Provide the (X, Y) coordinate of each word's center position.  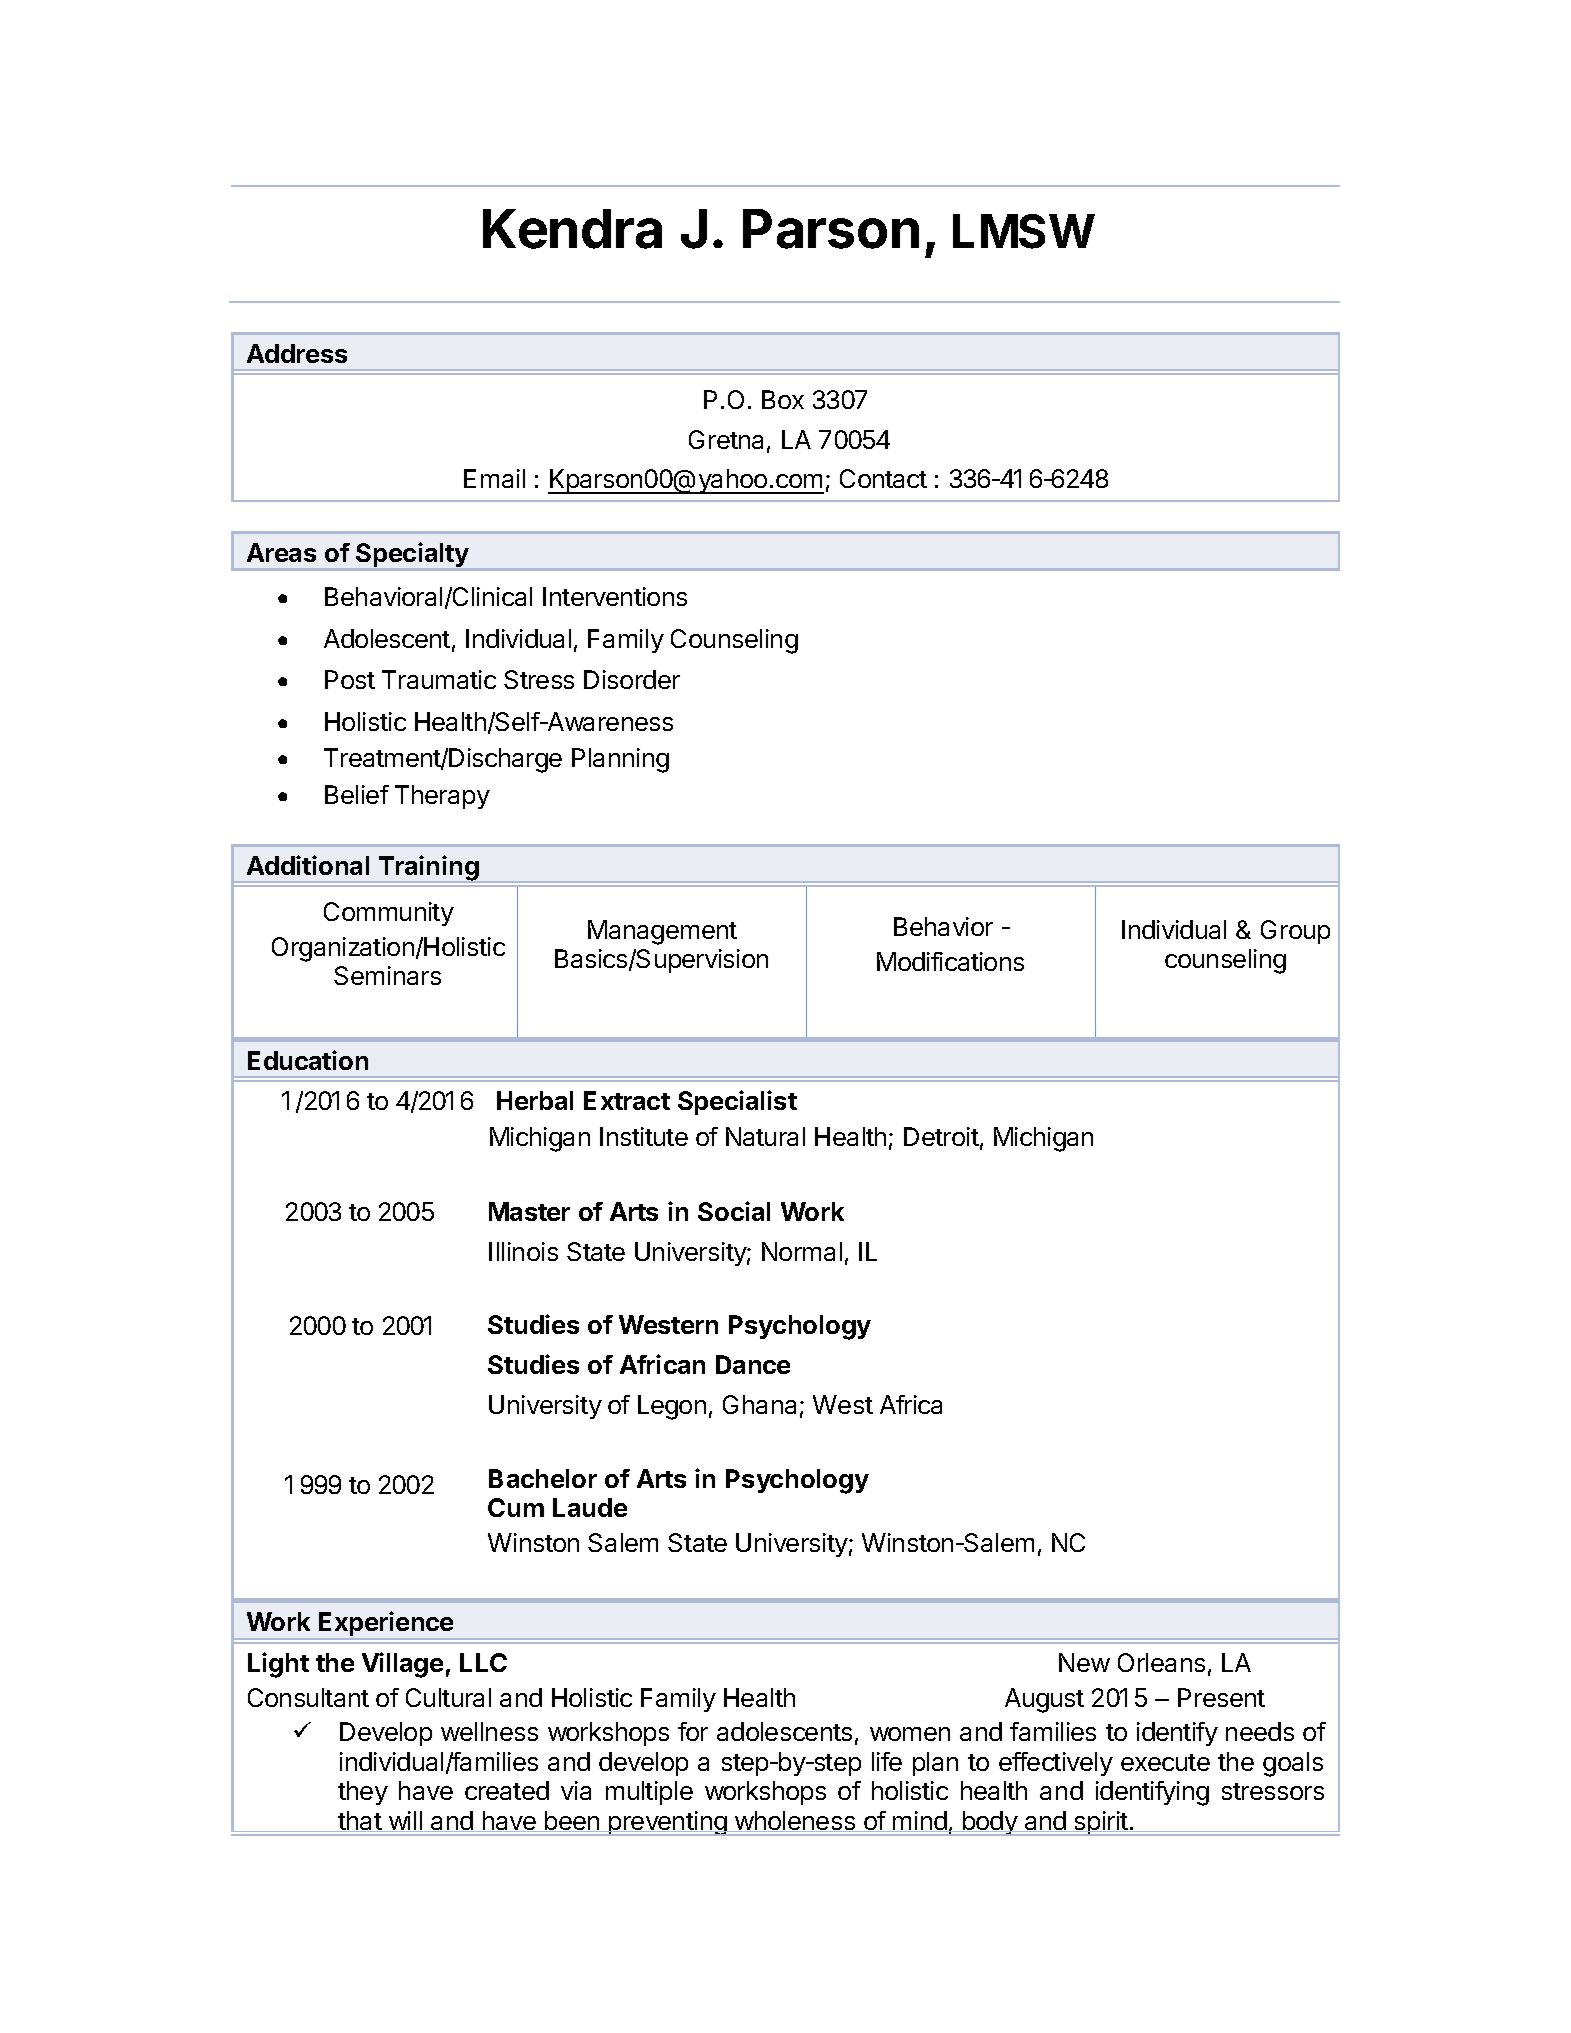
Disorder (632, 679)
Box (783, 399)
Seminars (387, 975)
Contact (883, 478)
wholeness (795, 1821)
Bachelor (543, 1478)
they (363, 1793)
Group (1295, 932)
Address (297, 353)
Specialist (737, 1102)
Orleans (1161, 1662)
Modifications (950, 961)
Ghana (759, 1404)
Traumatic (439, 679)
